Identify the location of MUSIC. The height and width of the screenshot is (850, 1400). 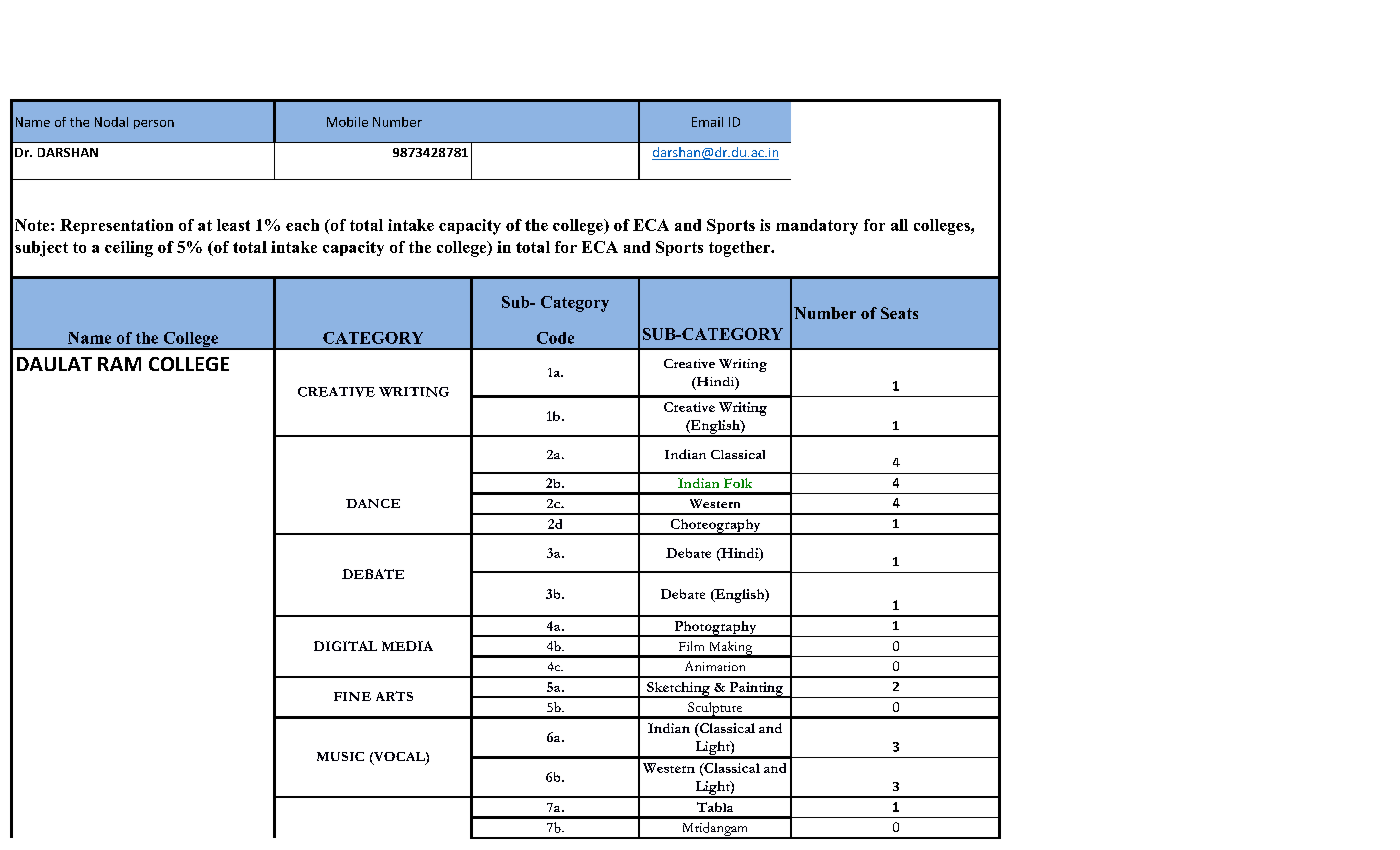
(340, 756).
